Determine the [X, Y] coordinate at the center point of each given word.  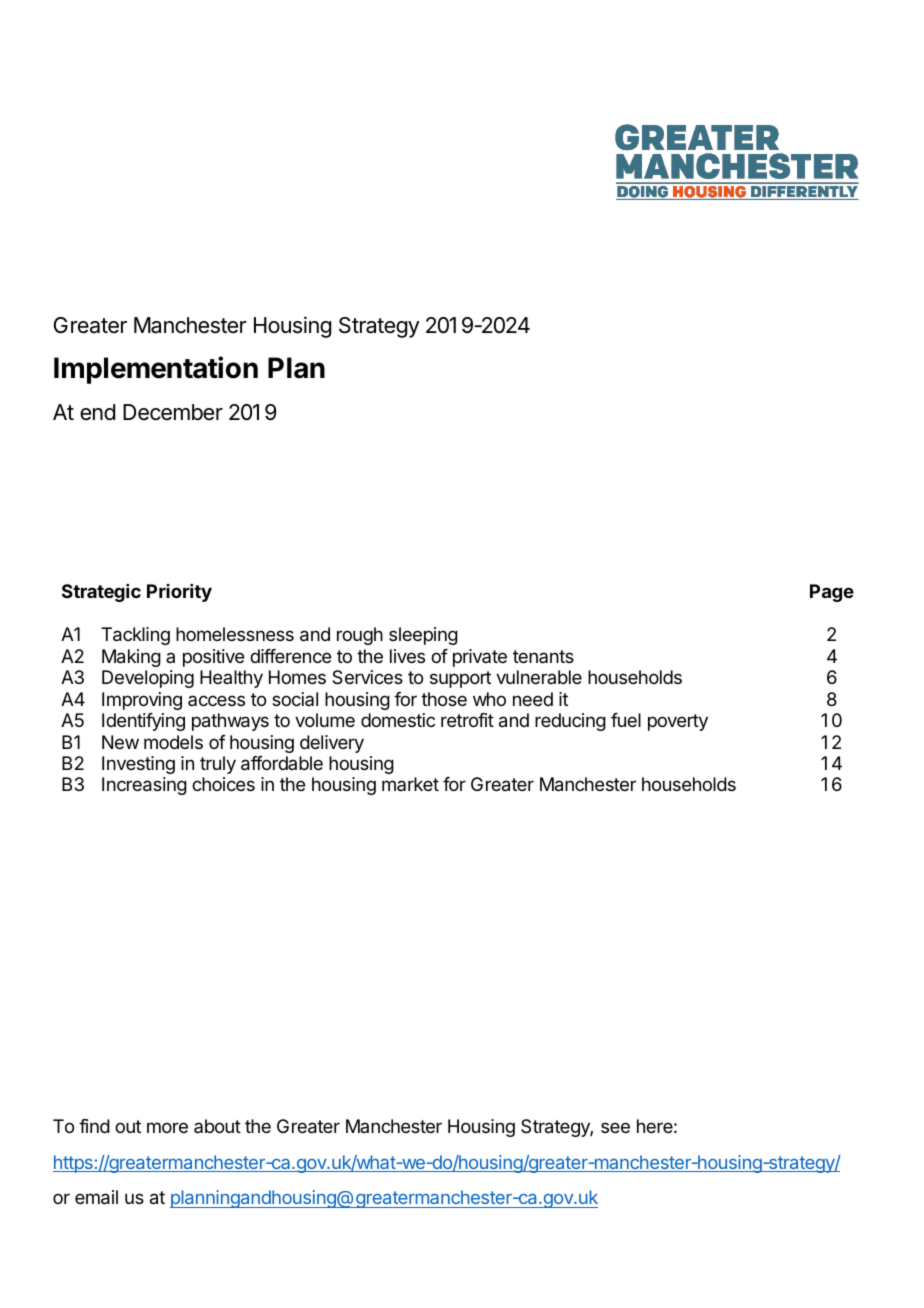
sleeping [423, 636]
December [173, 412]
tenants [543, 656]
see [615, 1127]
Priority [179, 593]
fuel [626, 720]
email [96, 1197]
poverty [678, 722]
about [217, 1126]
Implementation [156, 370]
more [167, 1127]
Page [832, 593]
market [410, 784]
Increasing [144, 786]
